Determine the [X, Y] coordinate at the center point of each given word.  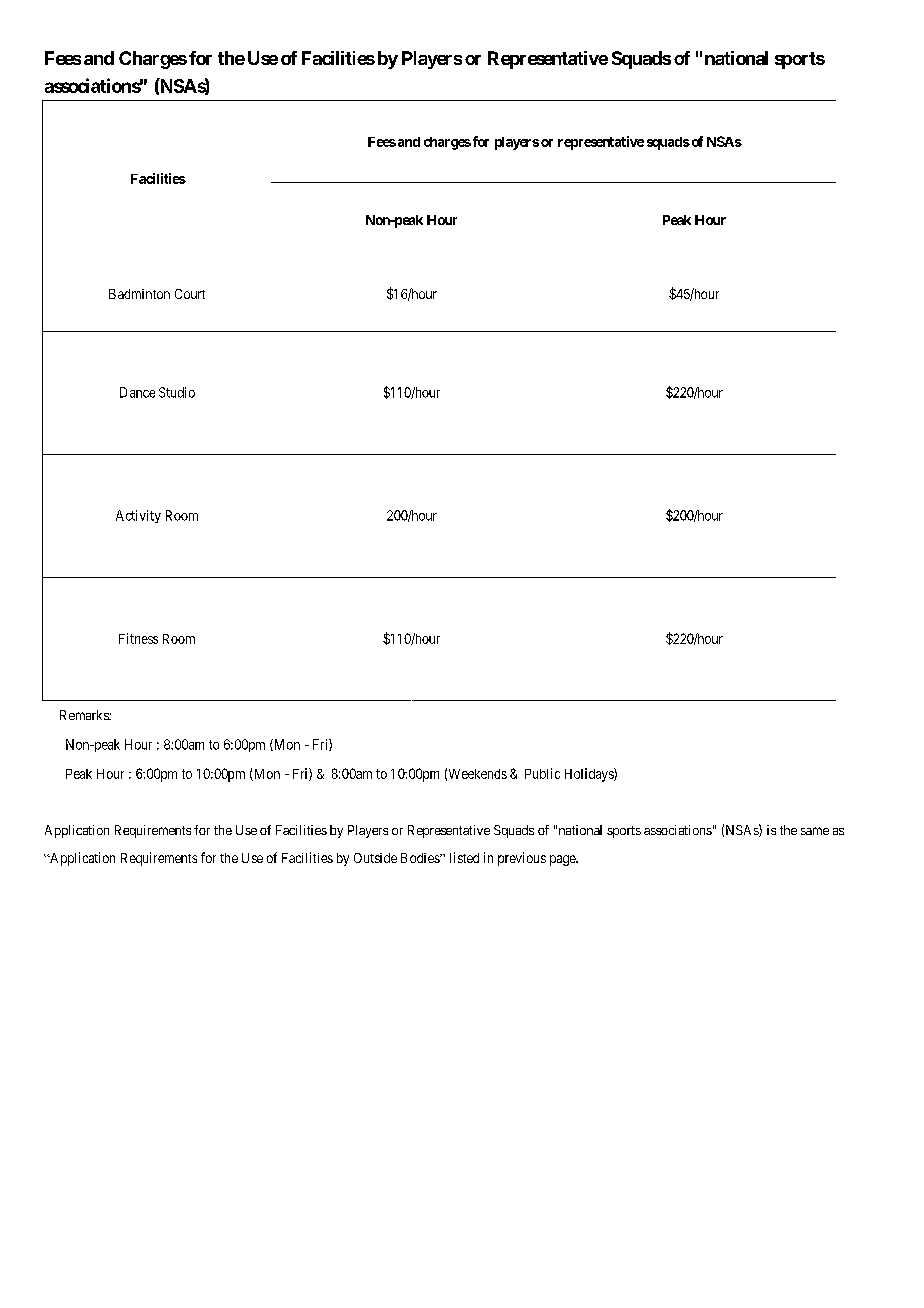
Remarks [85, 715]
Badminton [139, 294]
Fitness [138, 638]
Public [542, 773]
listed [464, 857]
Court [190, 294]
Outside [375, 858]
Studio [177, 392]
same [815, 831]
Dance [137, 392]
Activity [138, 516]
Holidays [590, 775]
